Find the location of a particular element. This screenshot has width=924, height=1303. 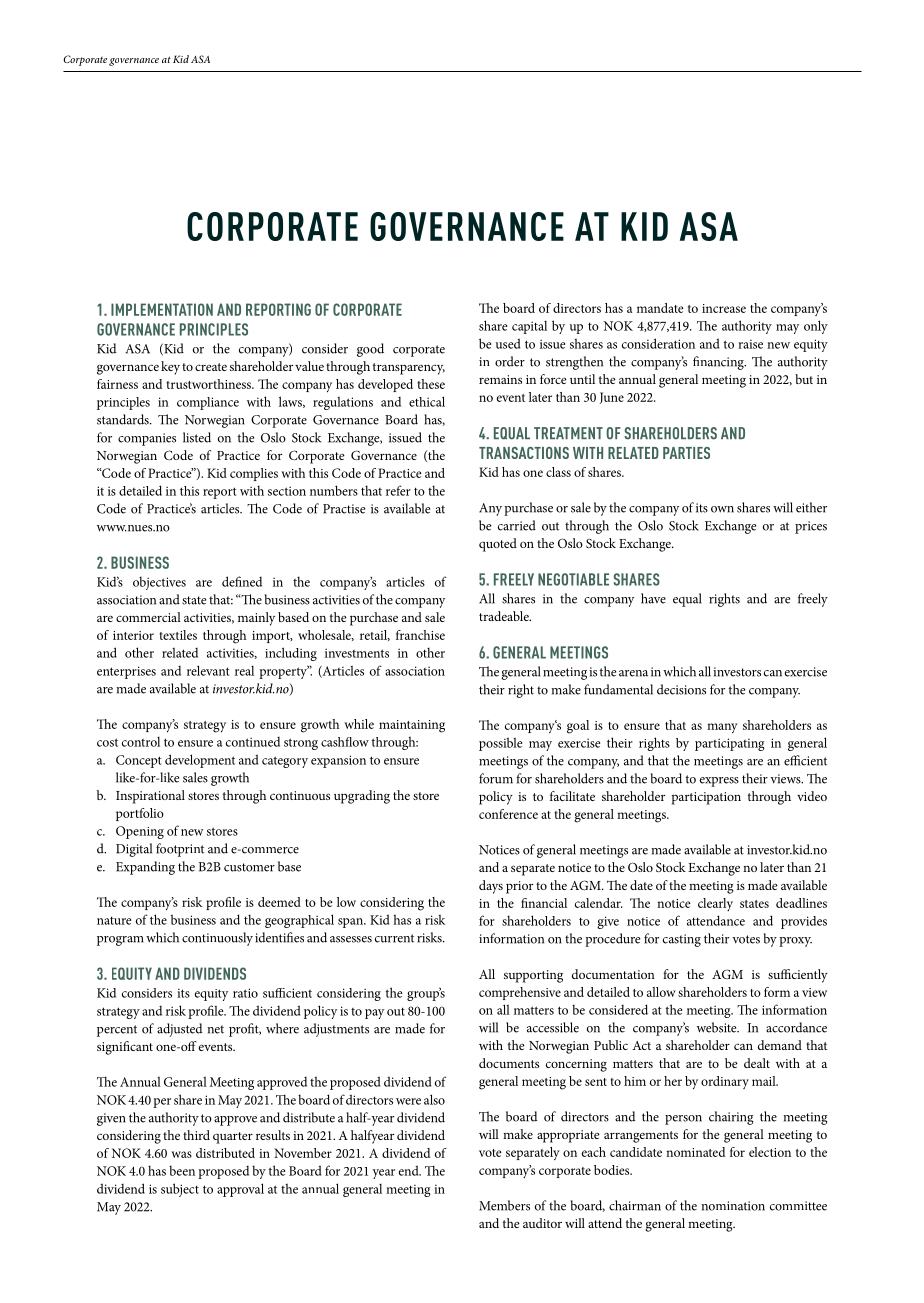

forum is located at coordinates (496, 778).
